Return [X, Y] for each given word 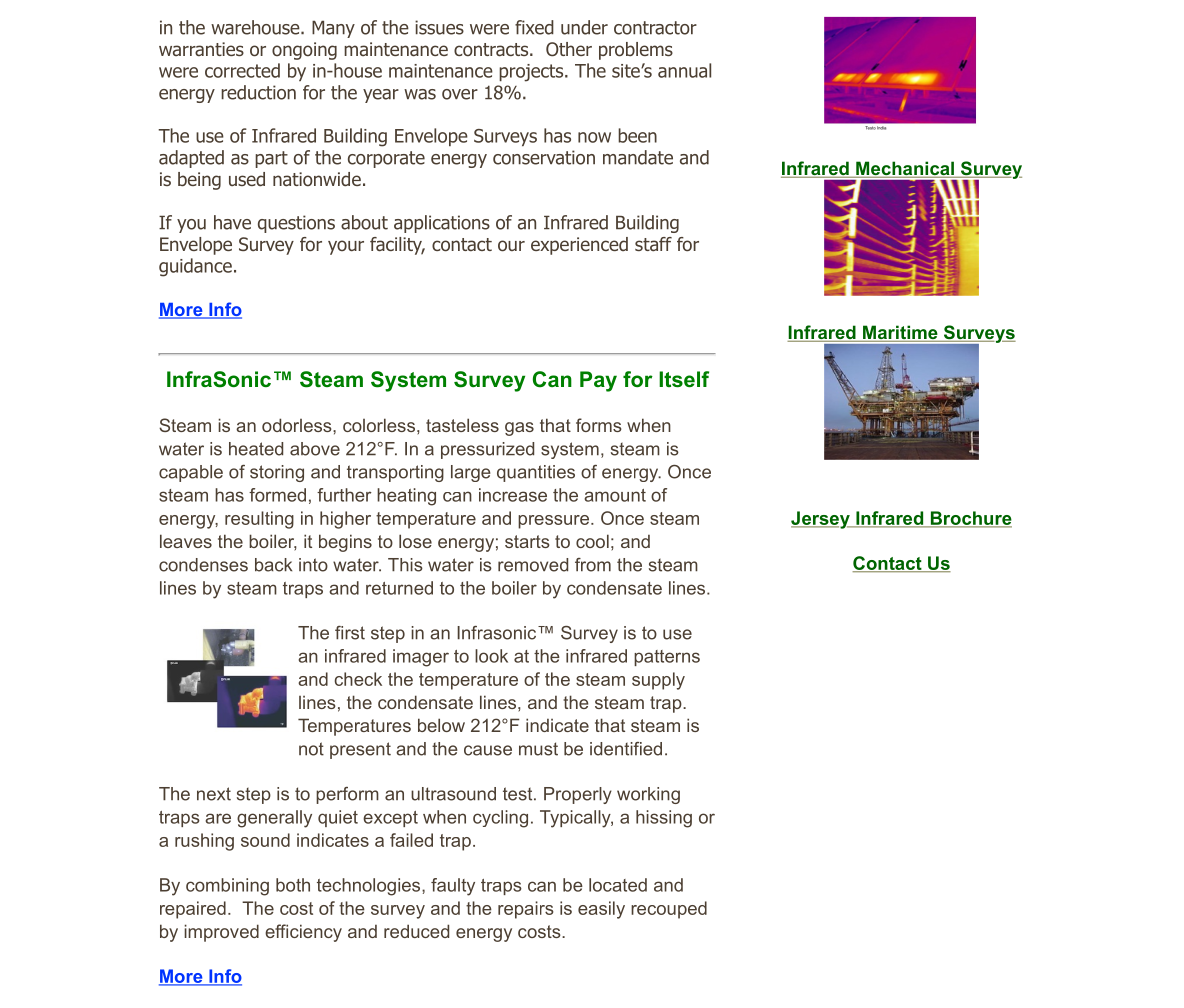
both [293, 885]
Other [569, 49]
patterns [667, 658]
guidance [195, 267]
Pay [598, 381]
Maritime [900, 333]
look [491, 656]
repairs [526, 910]
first [350, 633]
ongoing [304, 51]
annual [684, 70]
